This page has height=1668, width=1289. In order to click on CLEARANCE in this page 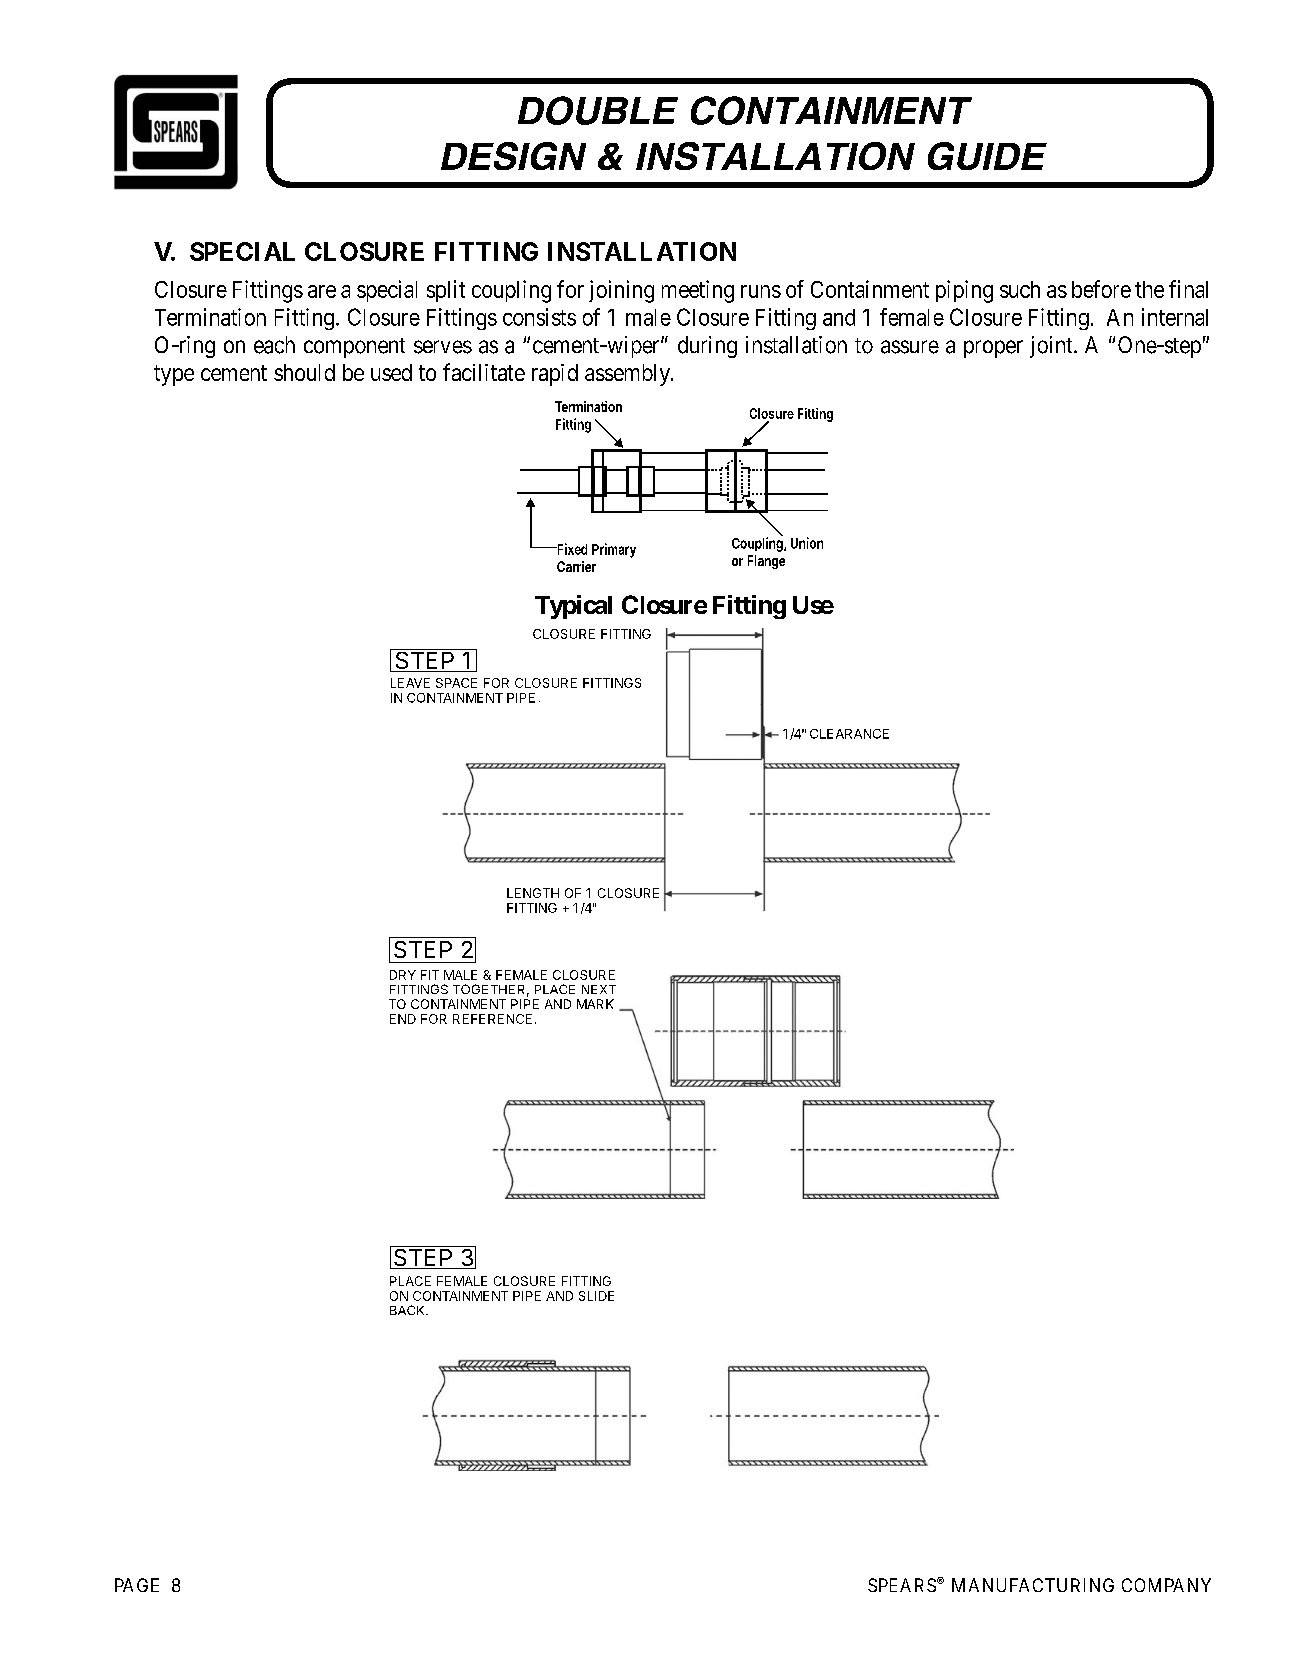, I will do `click(849, 734)`.
